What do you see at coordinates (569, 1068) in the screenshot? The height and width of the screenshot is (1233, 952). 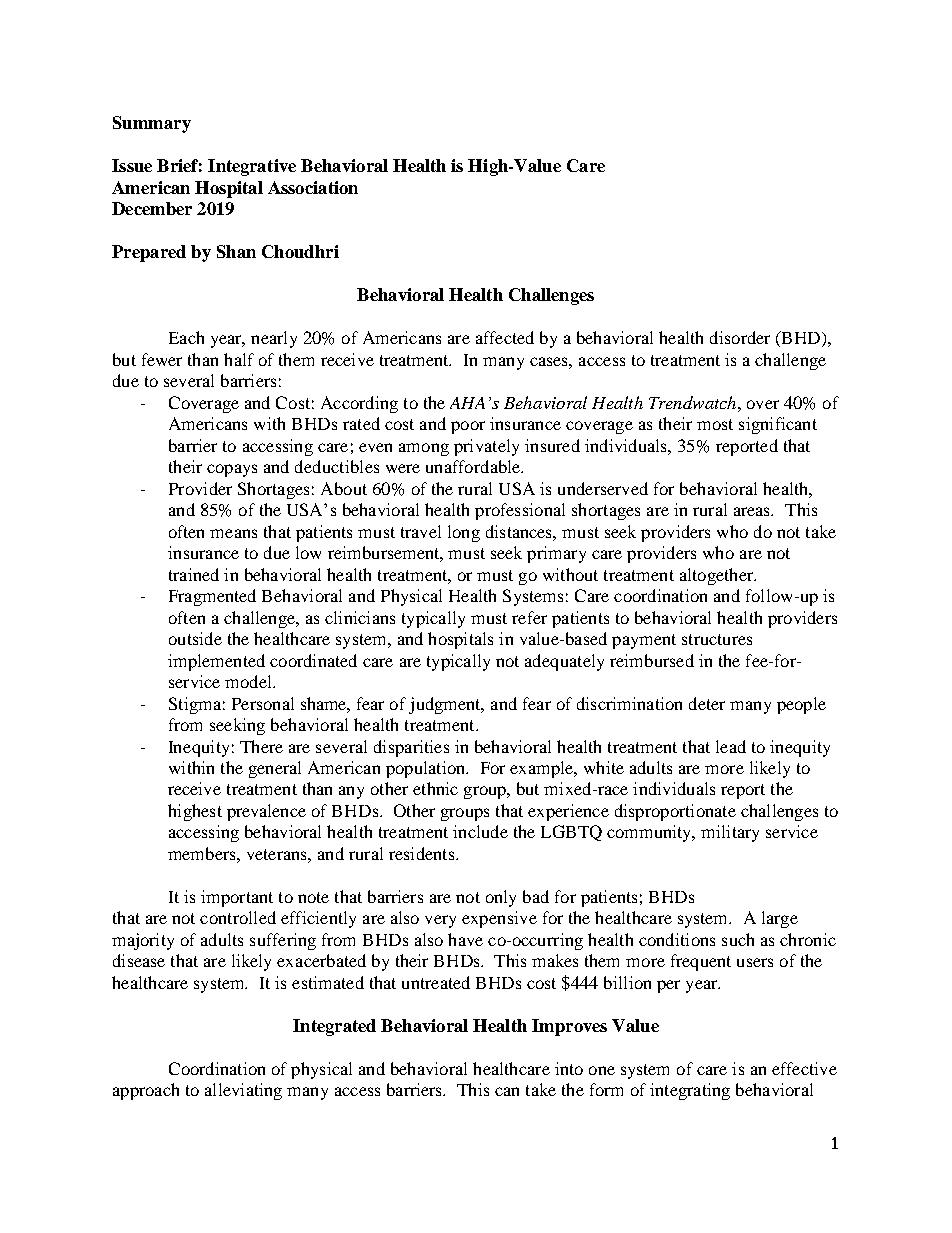 I see `into` at bounding box center [569, 1068].
